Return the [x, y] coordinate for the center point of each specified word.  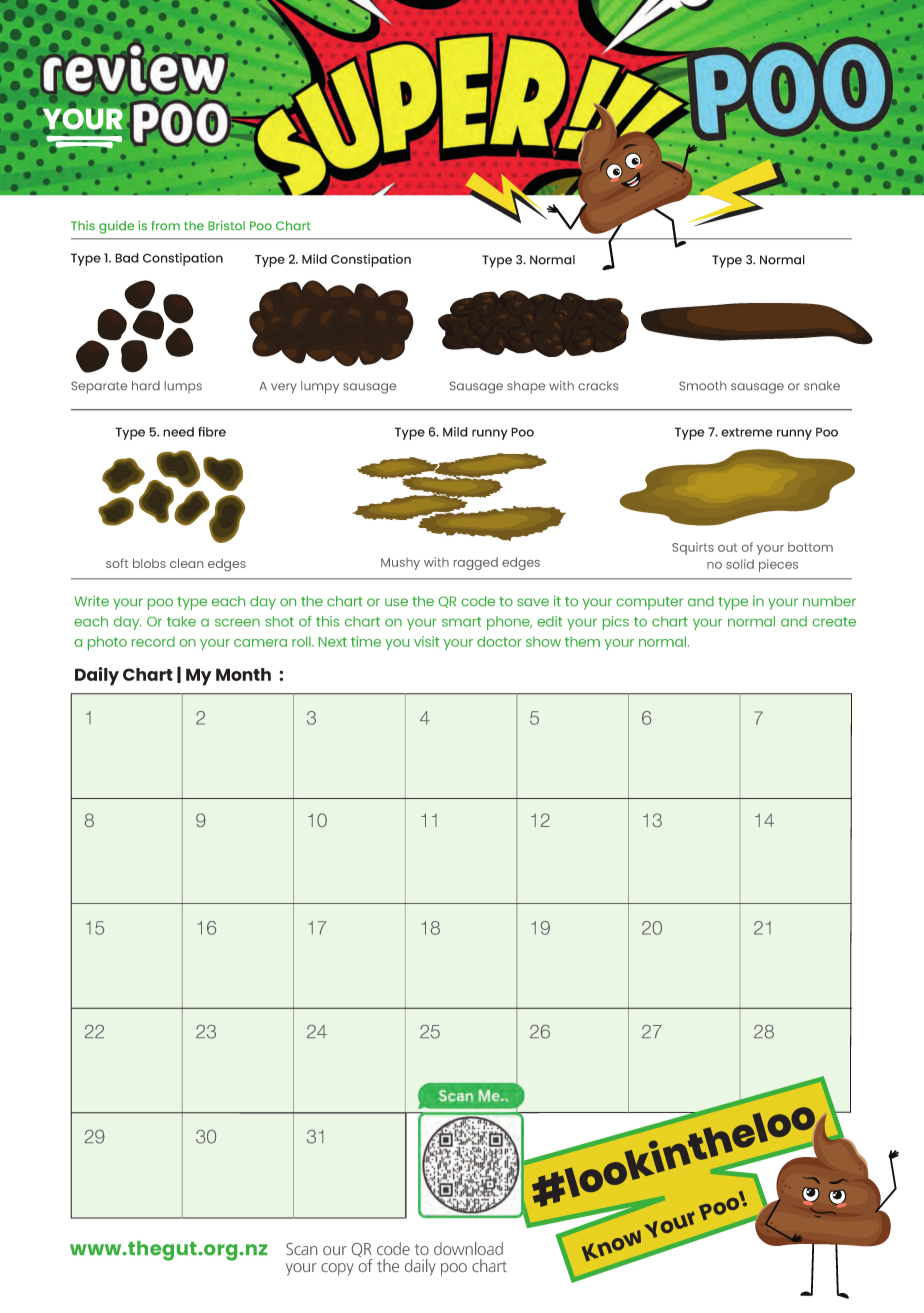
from [165, 225]
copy [337, 1269]
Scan [301, 1249]
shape [526, 387]
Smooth [702, 385]
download [468, 1248]
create [834, 622]
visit [426, 641]
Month [243, 674]
